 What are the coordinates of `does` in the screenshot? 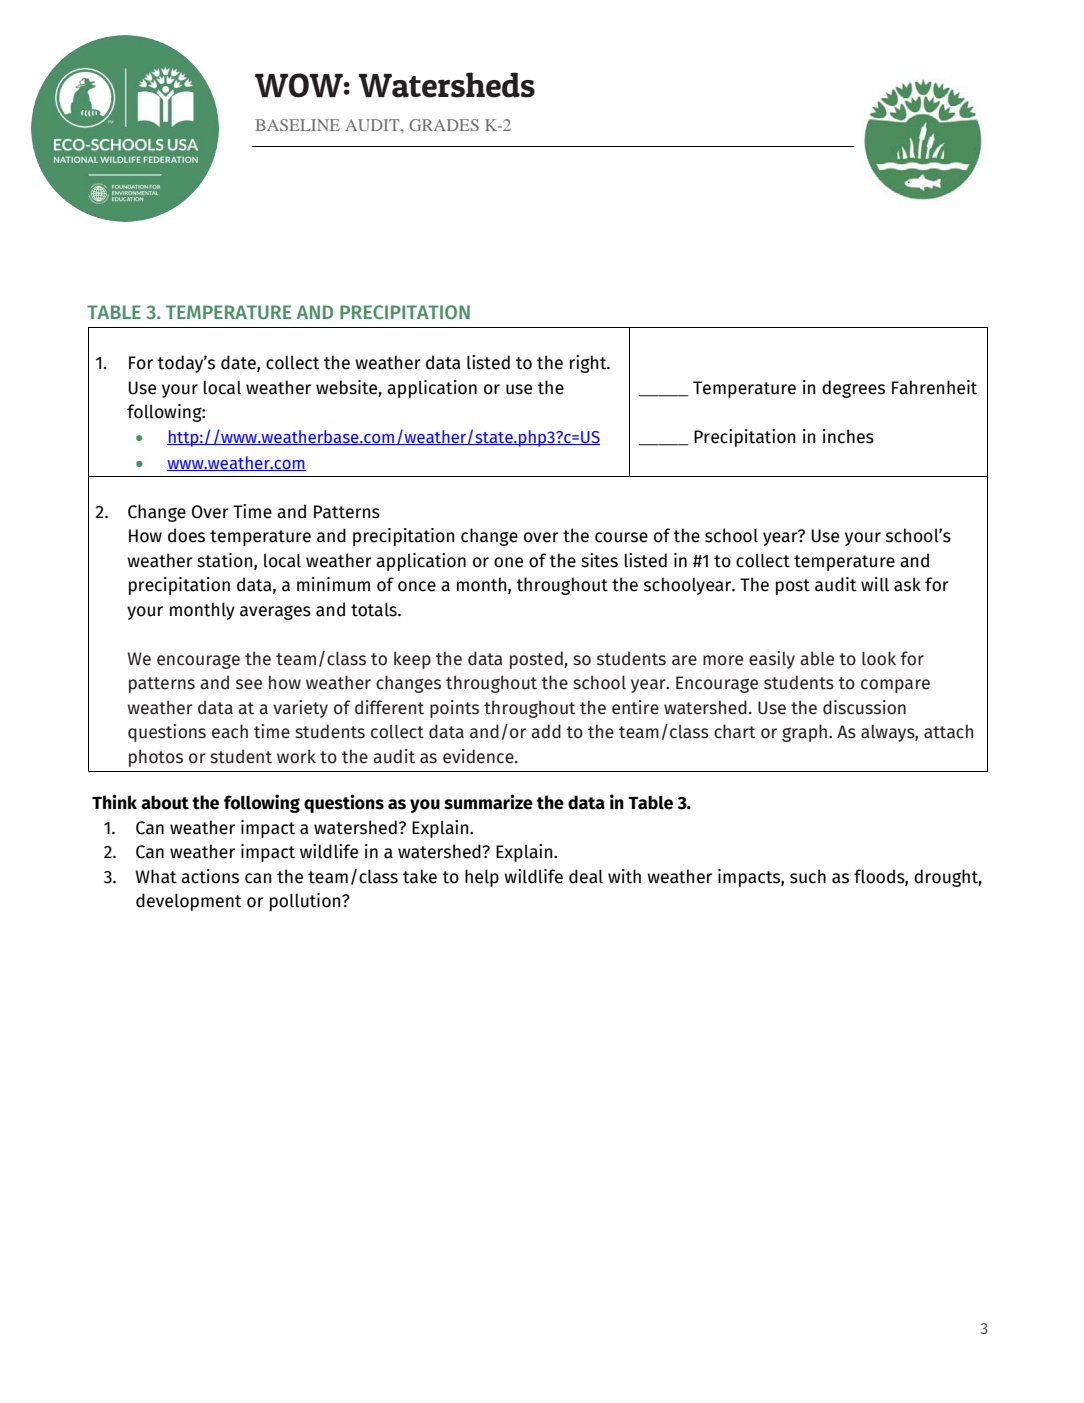 It's located at (186, 535).
